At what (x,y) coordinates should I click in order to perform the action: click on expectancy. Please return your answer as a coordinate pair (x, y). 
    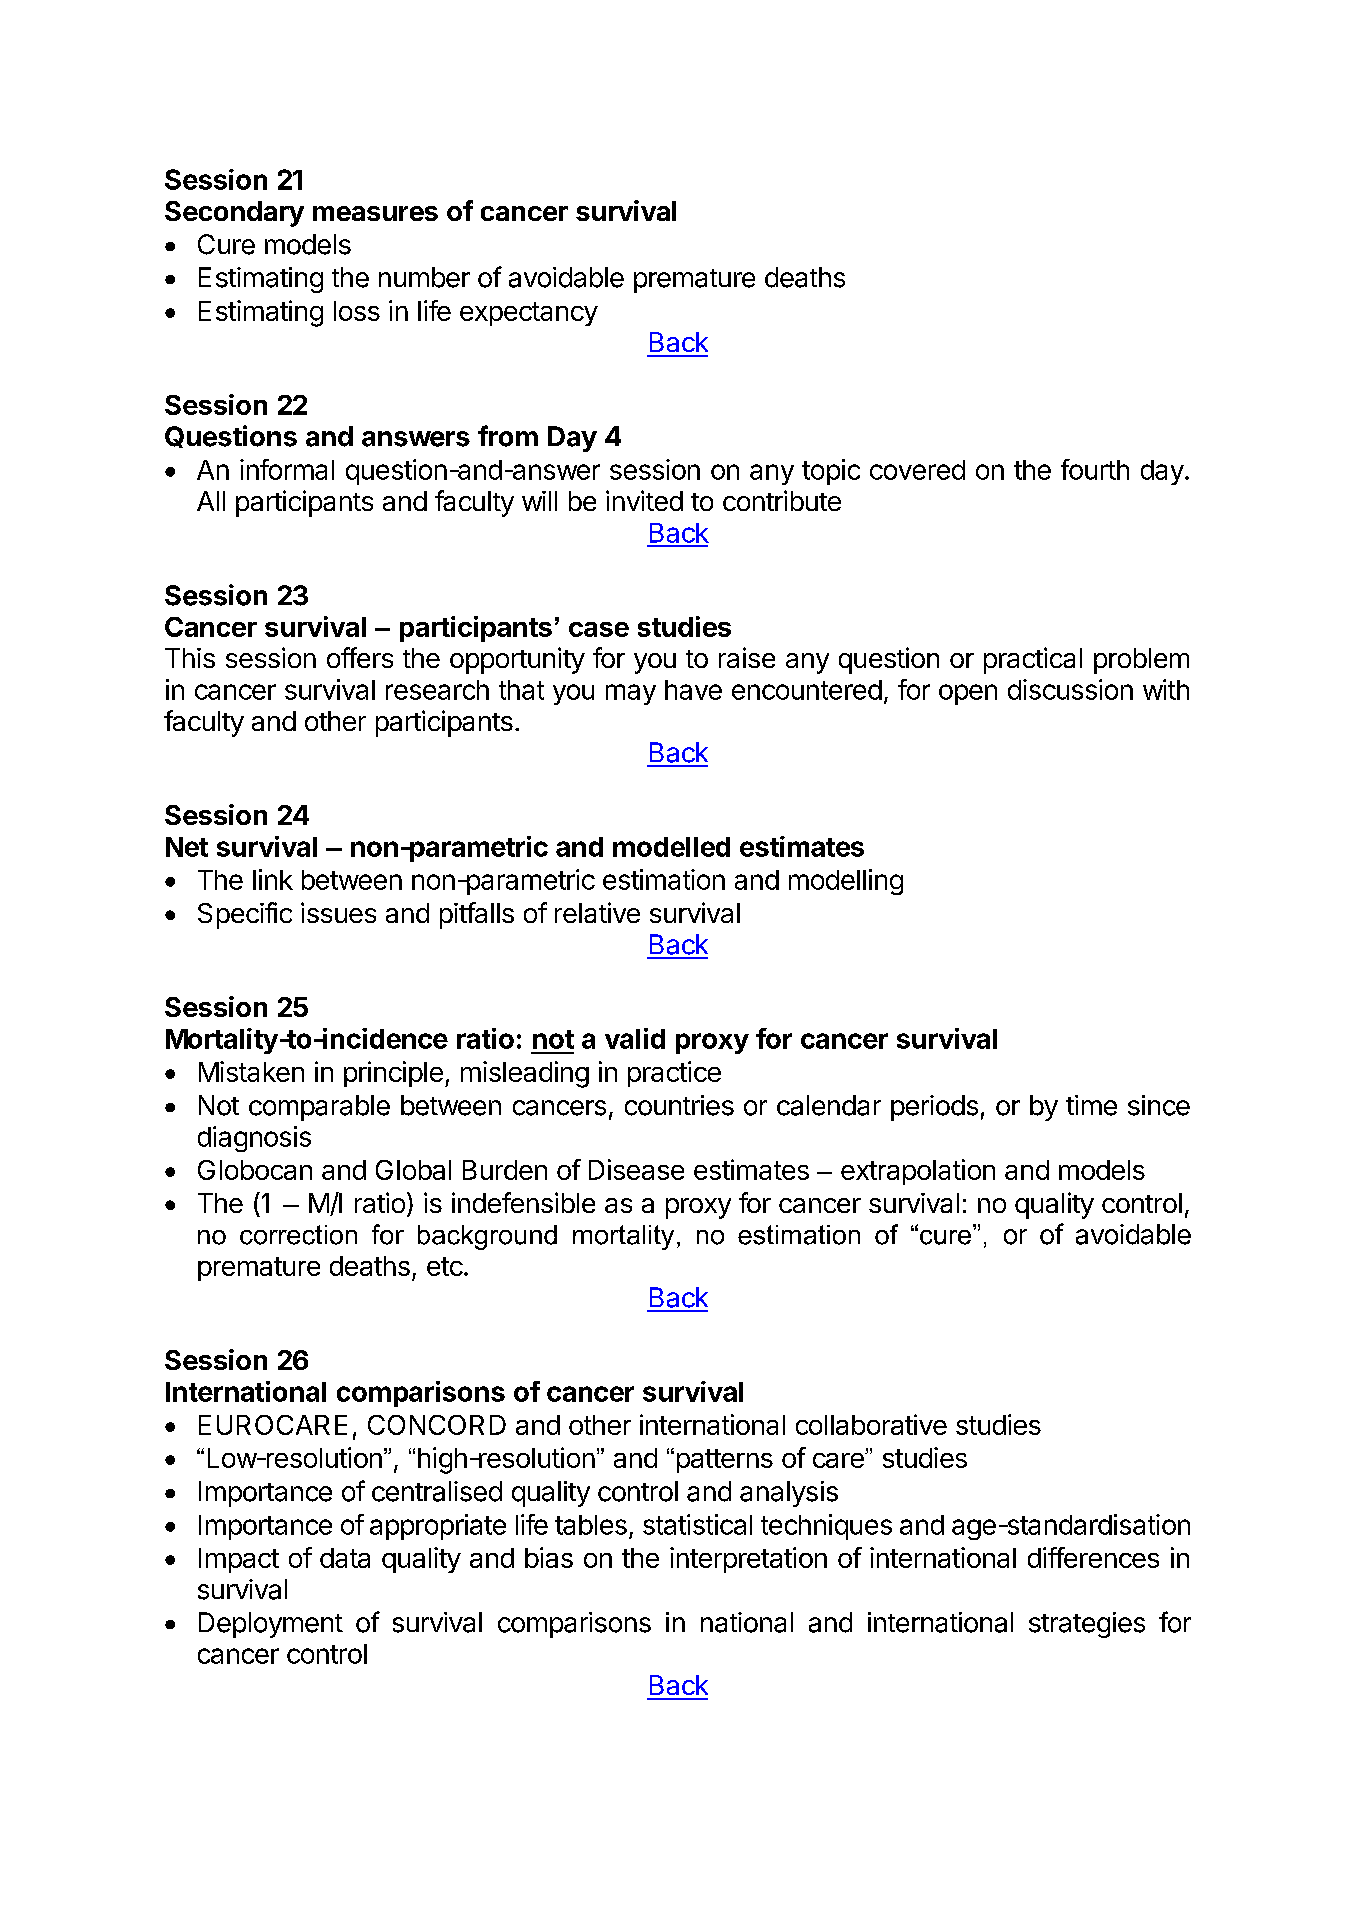
    Looking at the image, I should click on (529, 314).
